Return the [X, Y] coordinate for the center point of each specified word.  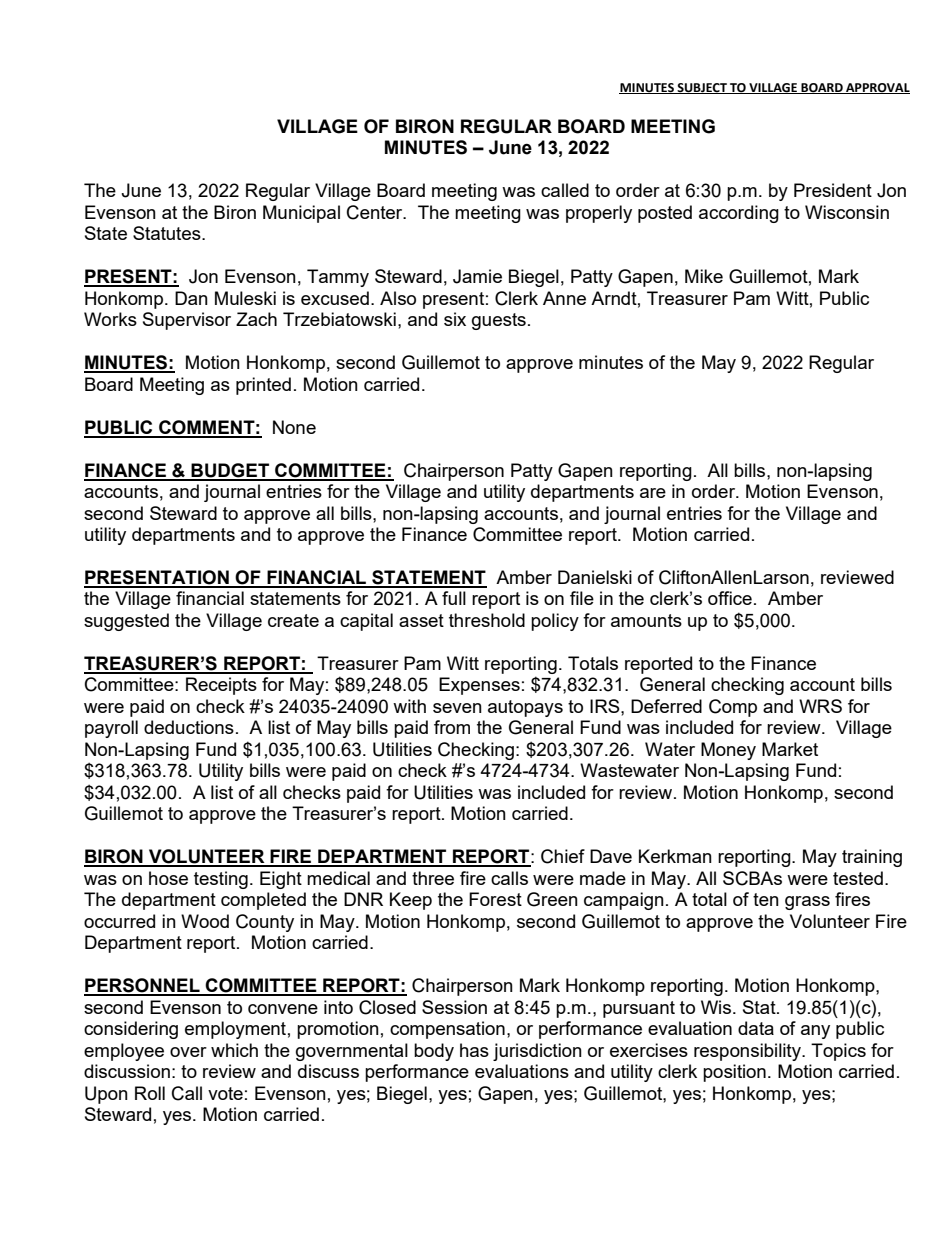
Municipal [301, 214]
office [730, 598]
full [454, 598]
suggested [126, 622]
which [234, 1050]
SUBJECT [702, 88]
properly [599, 214]
